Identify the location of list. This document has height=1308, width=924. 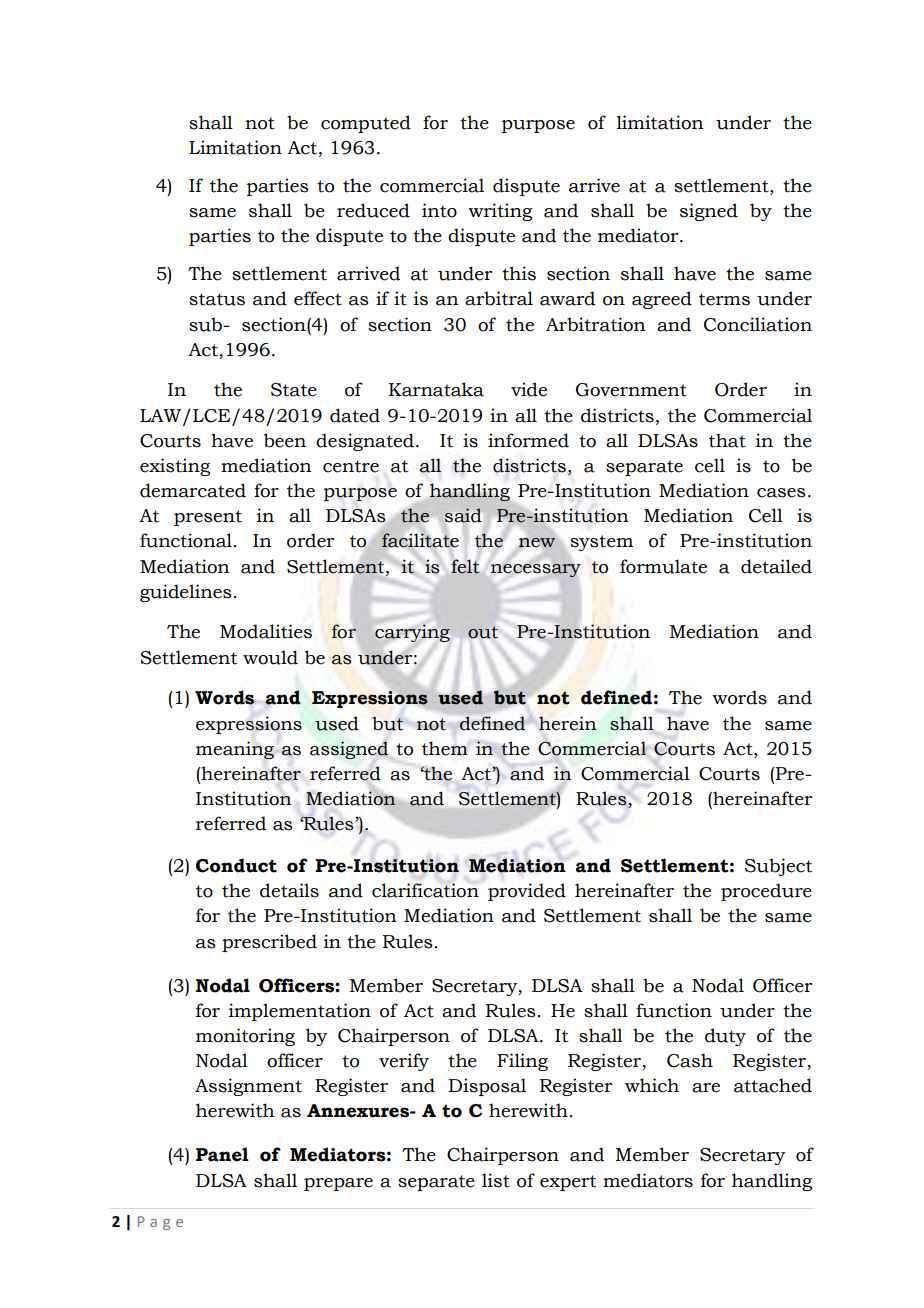
(496, 1180).
